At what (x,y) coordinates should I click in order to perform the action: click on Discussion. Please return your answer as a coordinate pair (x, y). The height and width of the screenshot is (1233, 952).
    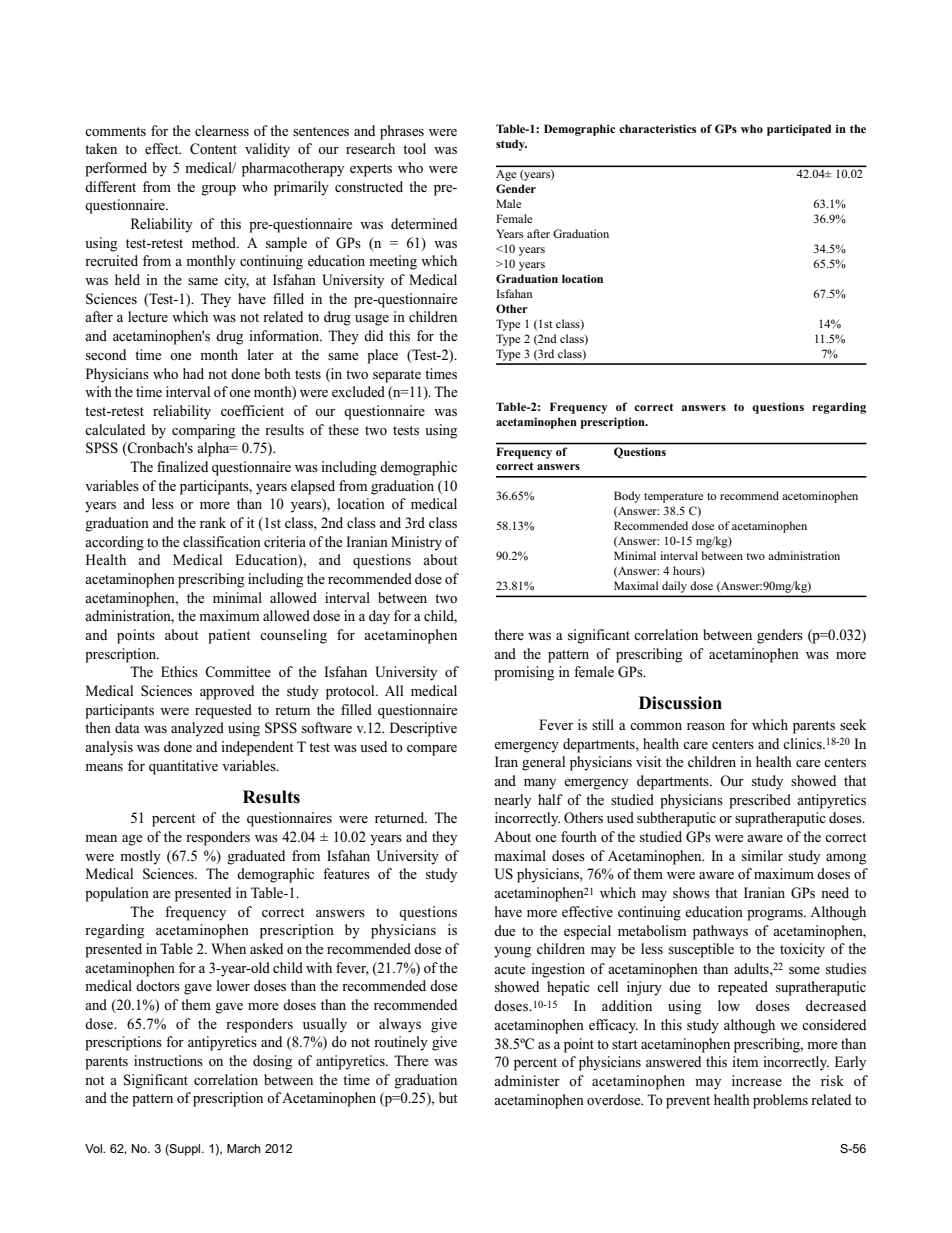
    Looking at the image, I should click on (680, 703).
